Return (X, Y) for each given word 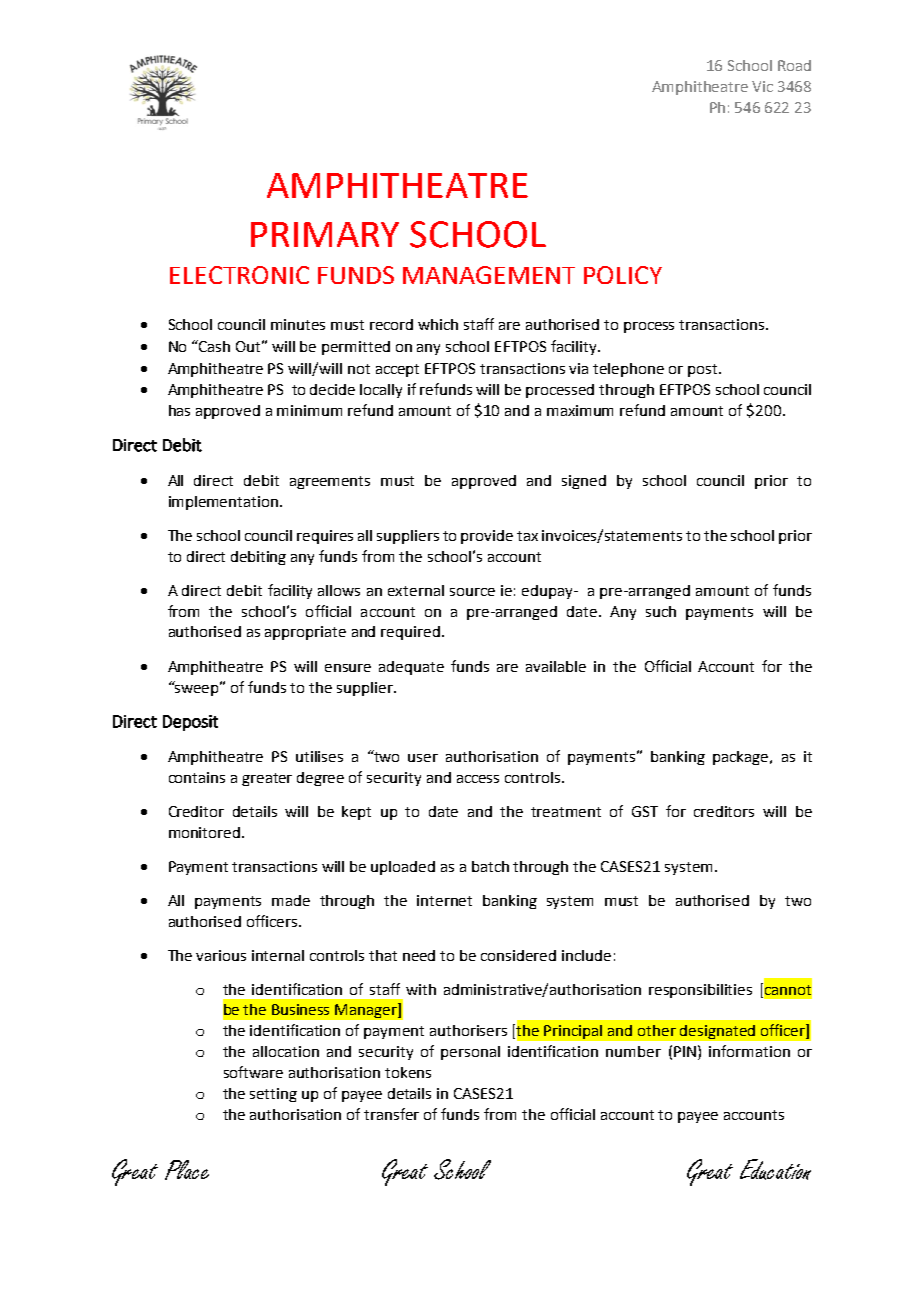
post (704, 370)
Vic (762, 86)
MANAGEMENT (489, 275)
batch (490, 866)
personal (470, 1053)
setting (273, 1095)
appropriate (305, 633)
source (472, 592)
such (661, 611)
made (291, 900)
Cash (213, 346)
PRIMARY (325, 234)
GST (645, 811)
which (438, 324)
